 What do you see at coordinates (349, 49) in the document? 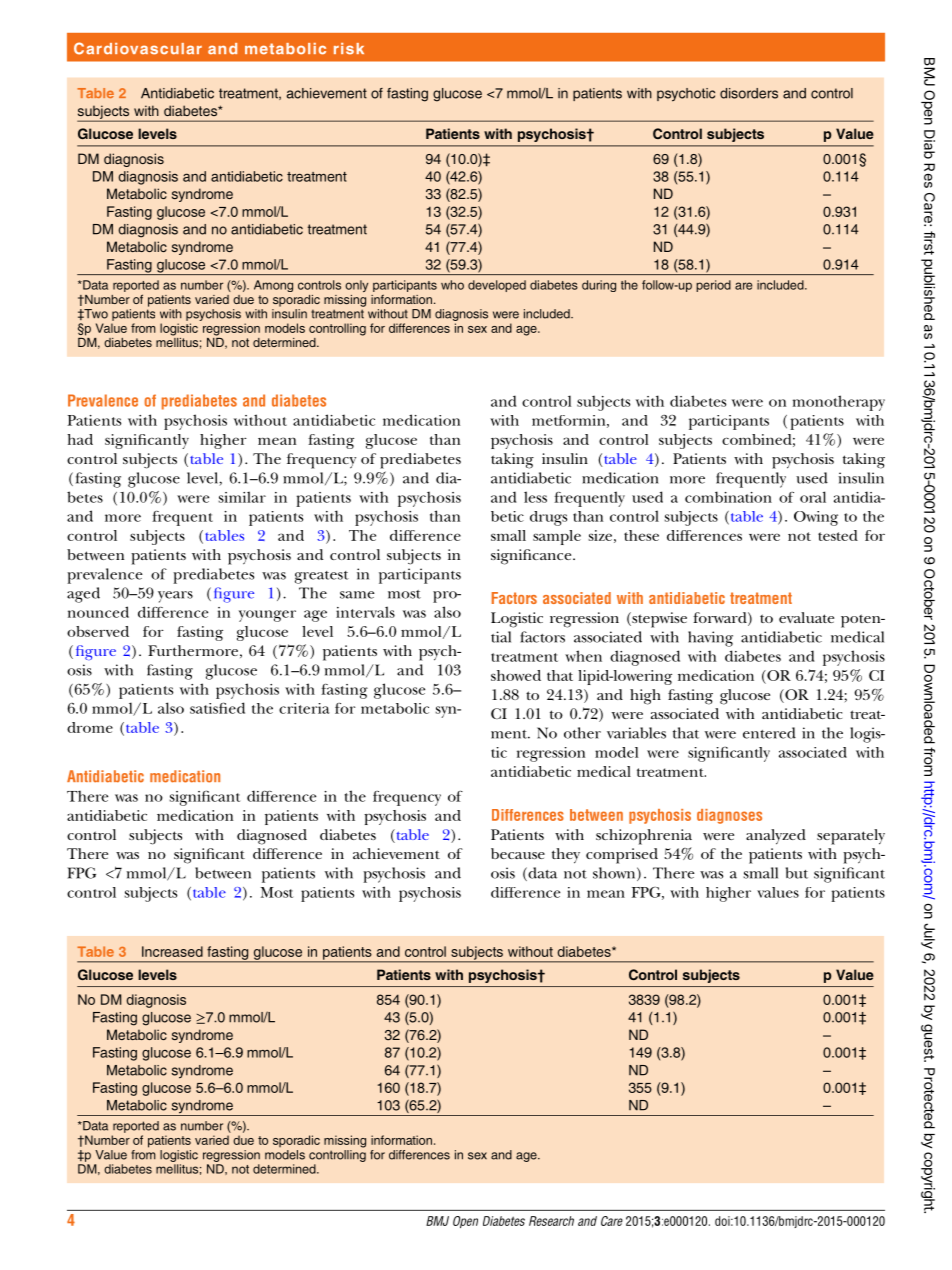
I see `risk` at bounding box center [349, 49].
